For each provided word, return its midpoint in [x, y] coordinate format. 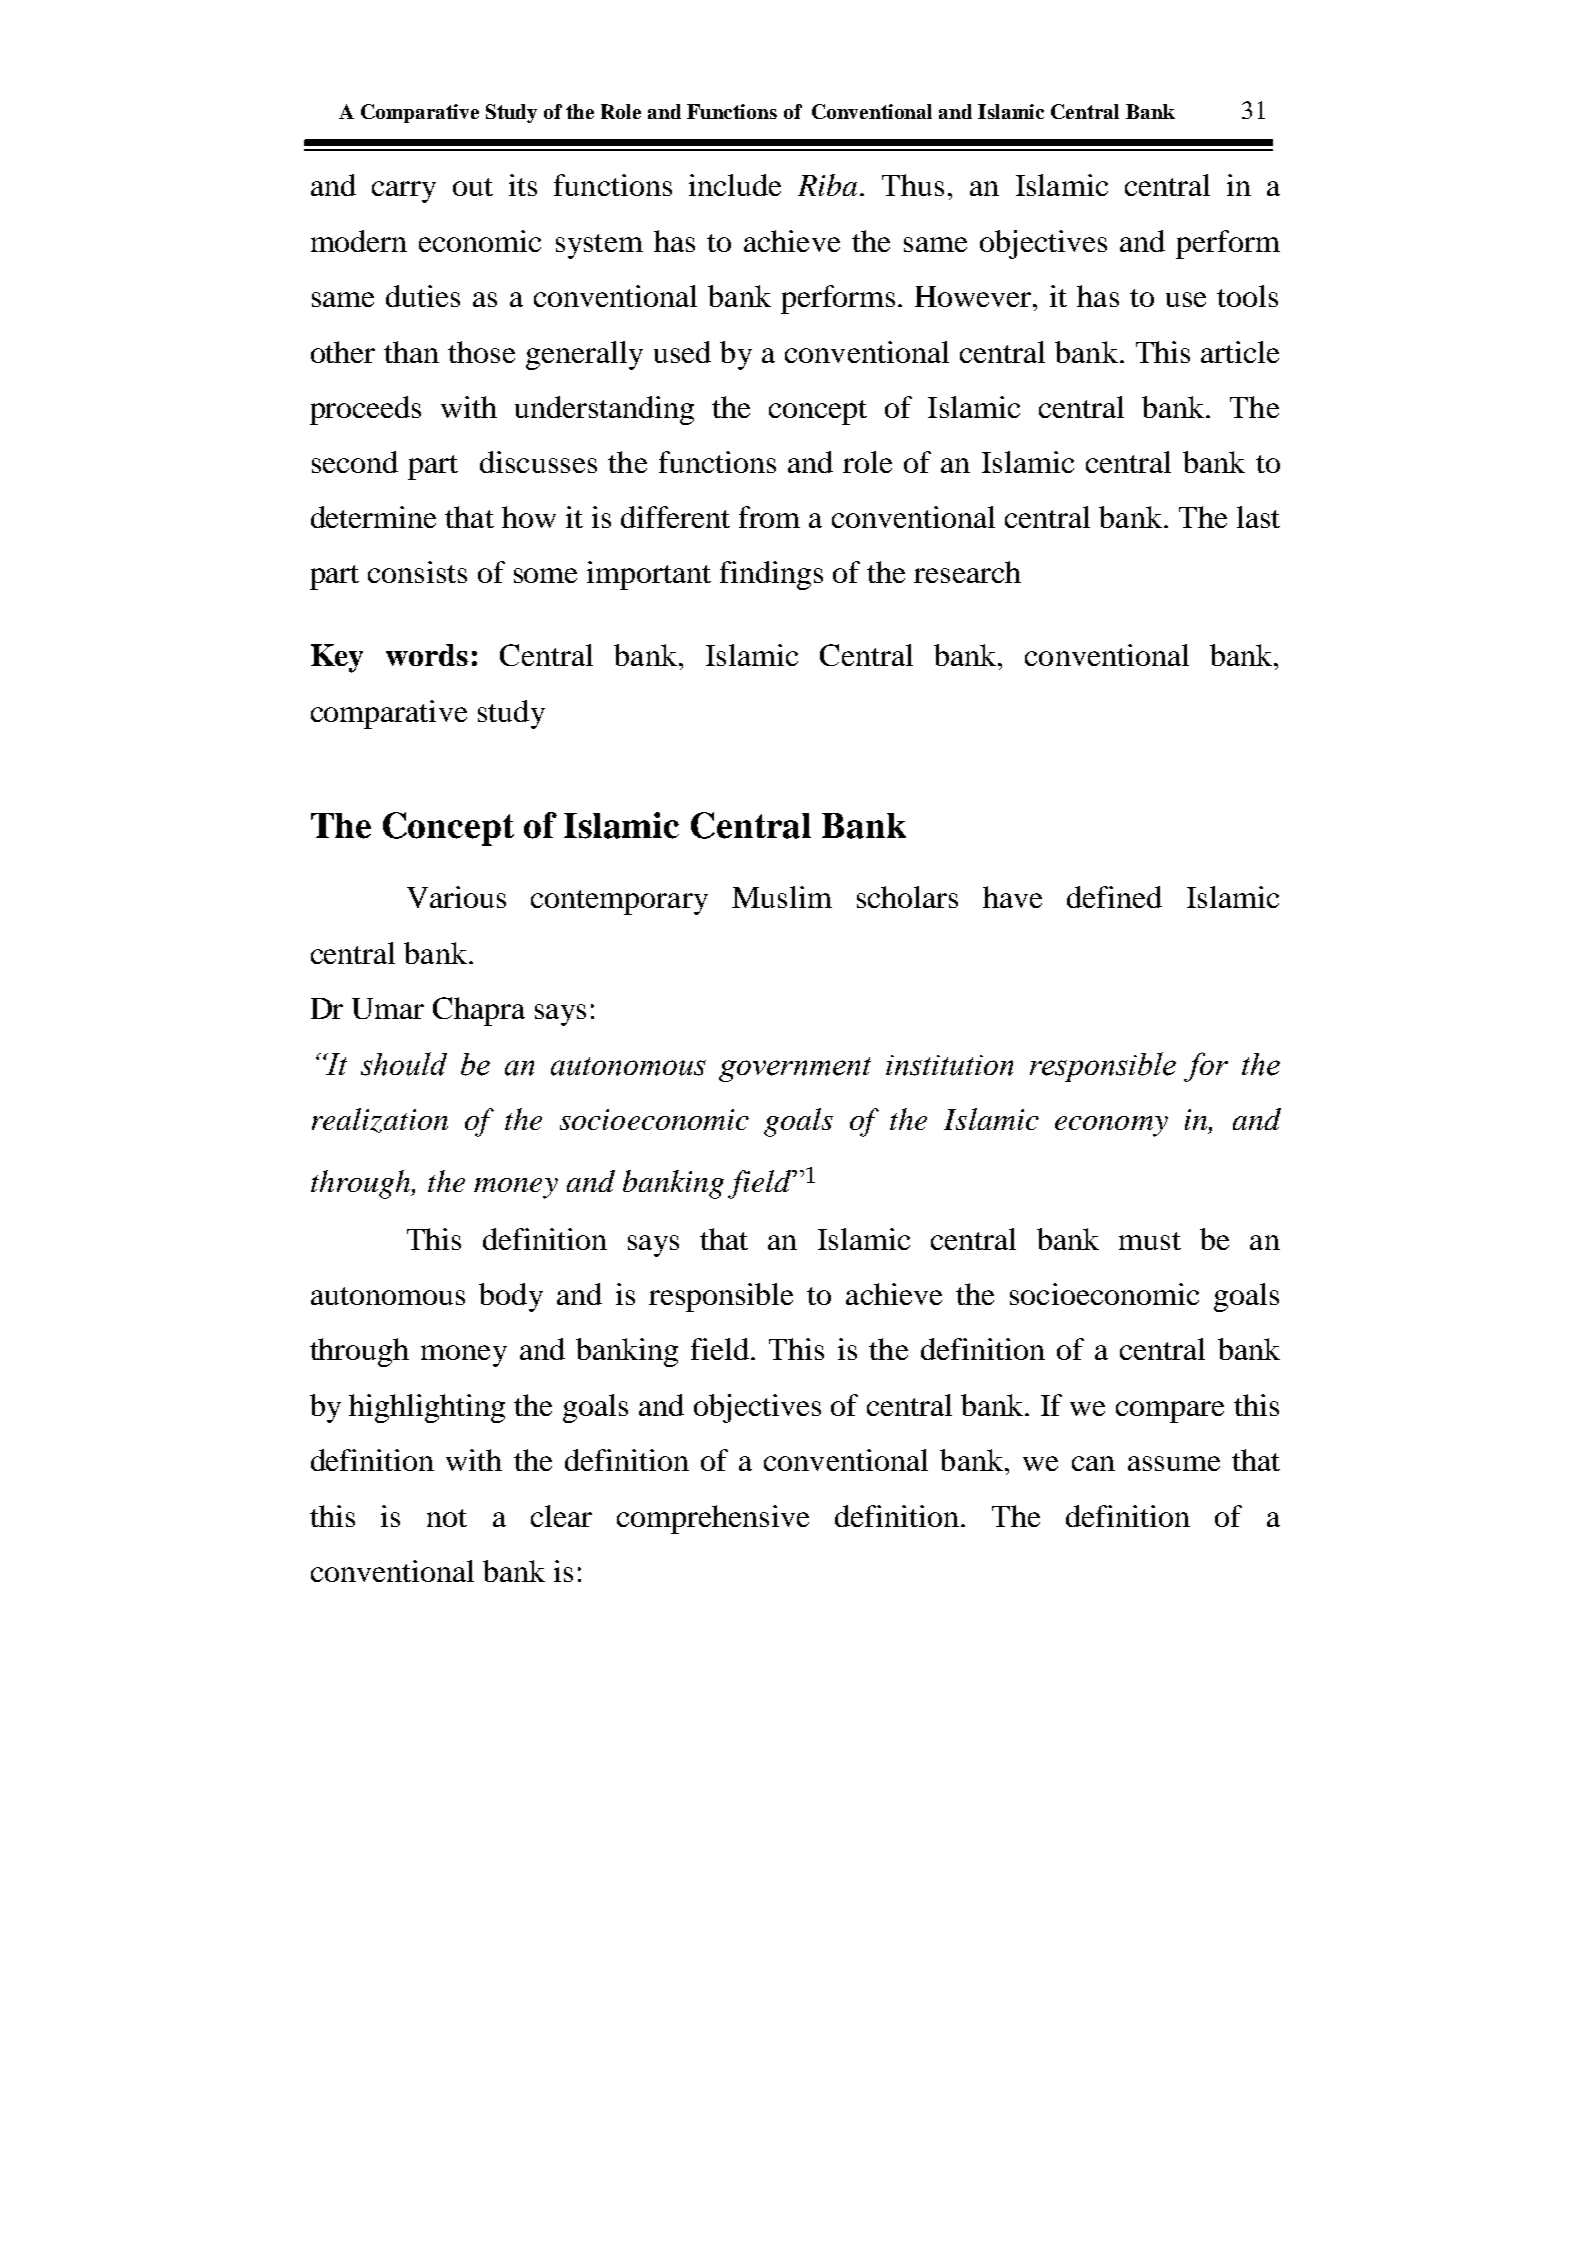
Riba [827, 185]
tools [1247, 296]
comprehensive [713, 1519]
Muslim [782, 897]
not [447, 1518]
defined [1114, 897]
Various [456, 897]
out [473, 187]
